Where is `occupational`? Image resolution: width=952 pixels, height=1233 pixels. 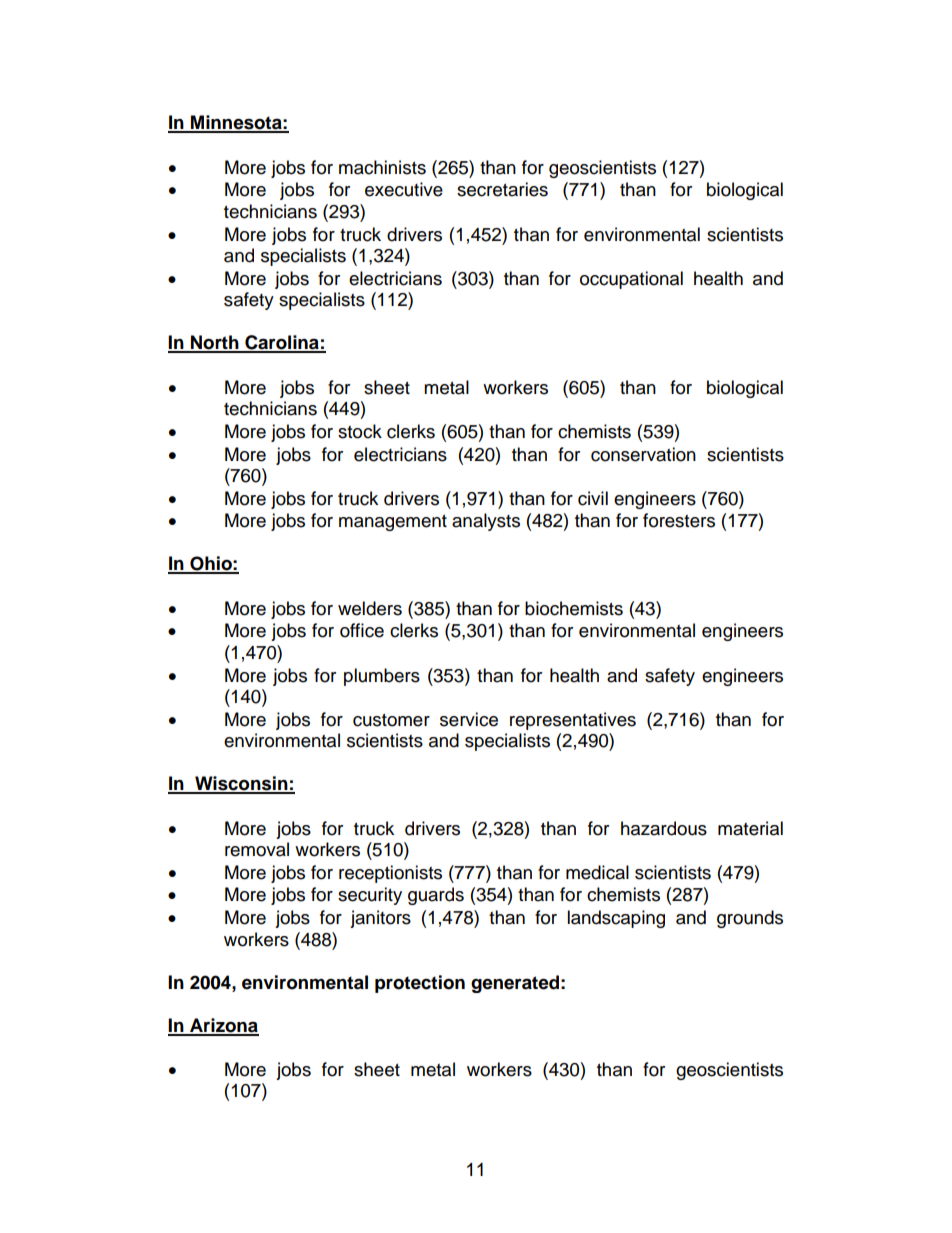
occupational is located at coordinates (631, 280).
